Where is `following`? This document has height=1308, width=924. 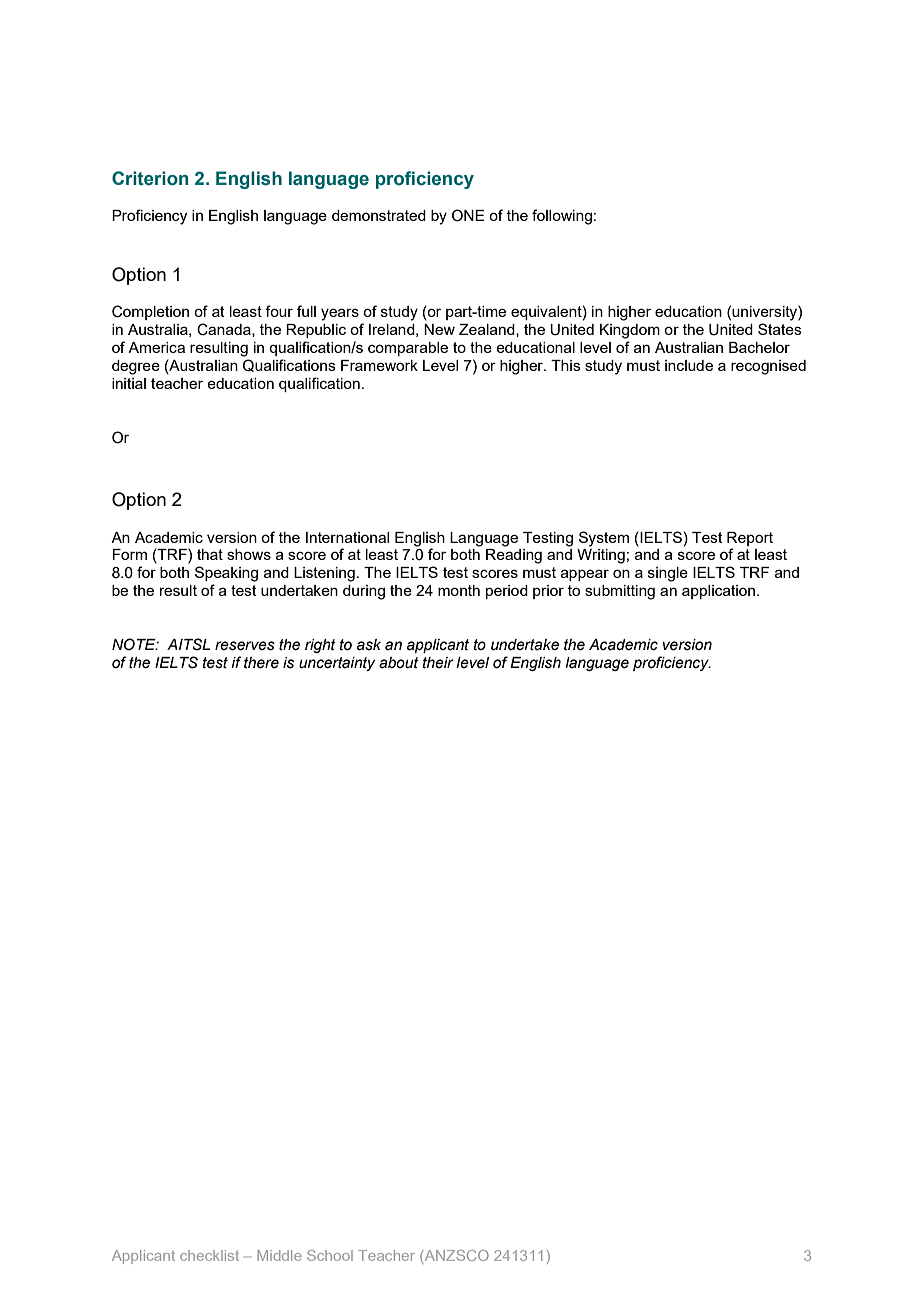
following is located at coordinates (562, 217).
